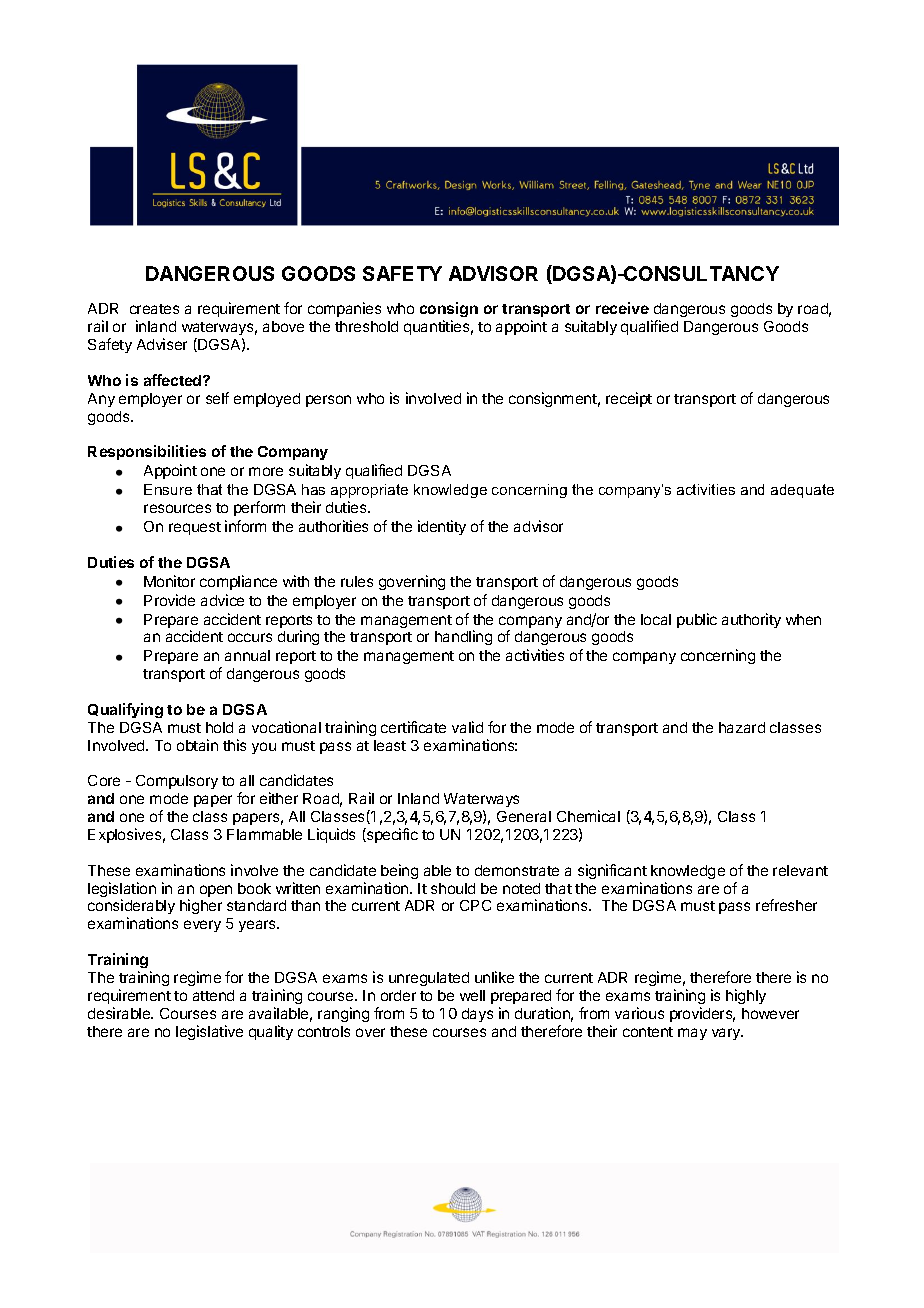 Image resolution: width=924 pixels, height=1308 pixels. Describe the element at coordinates (399, 871) in the screenshot. I see `being` at that location.
